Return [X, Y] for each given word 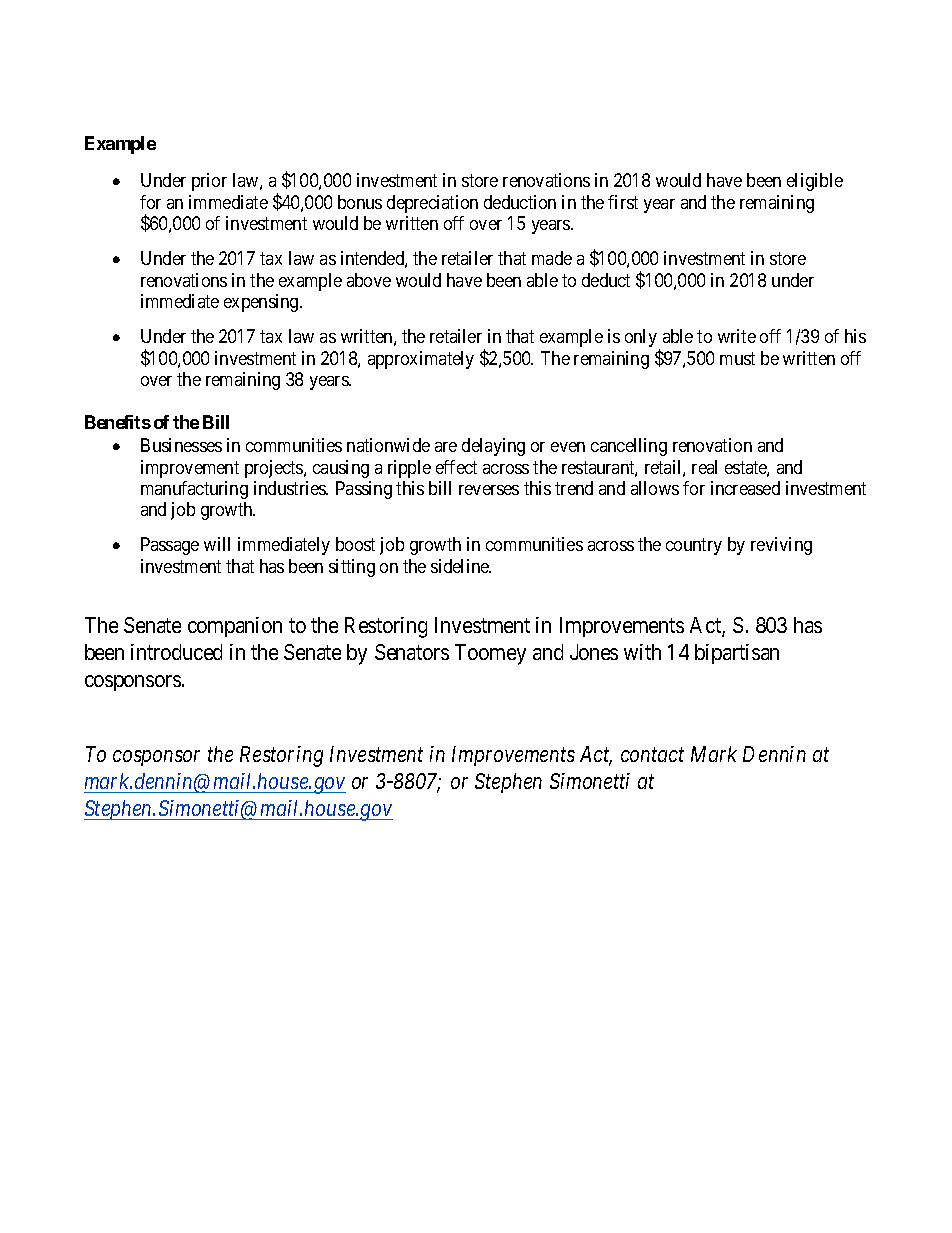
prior [209, 182]
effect [456, 467]
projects [275, 469]
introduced [176, 652]
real [704, 467]
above [369, 280]
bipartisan [737, 654]
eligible [815, 182]
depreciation [432, 204]
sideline [461, 566]
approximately [421, 360]
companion [235, 627]
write [737, 336]
